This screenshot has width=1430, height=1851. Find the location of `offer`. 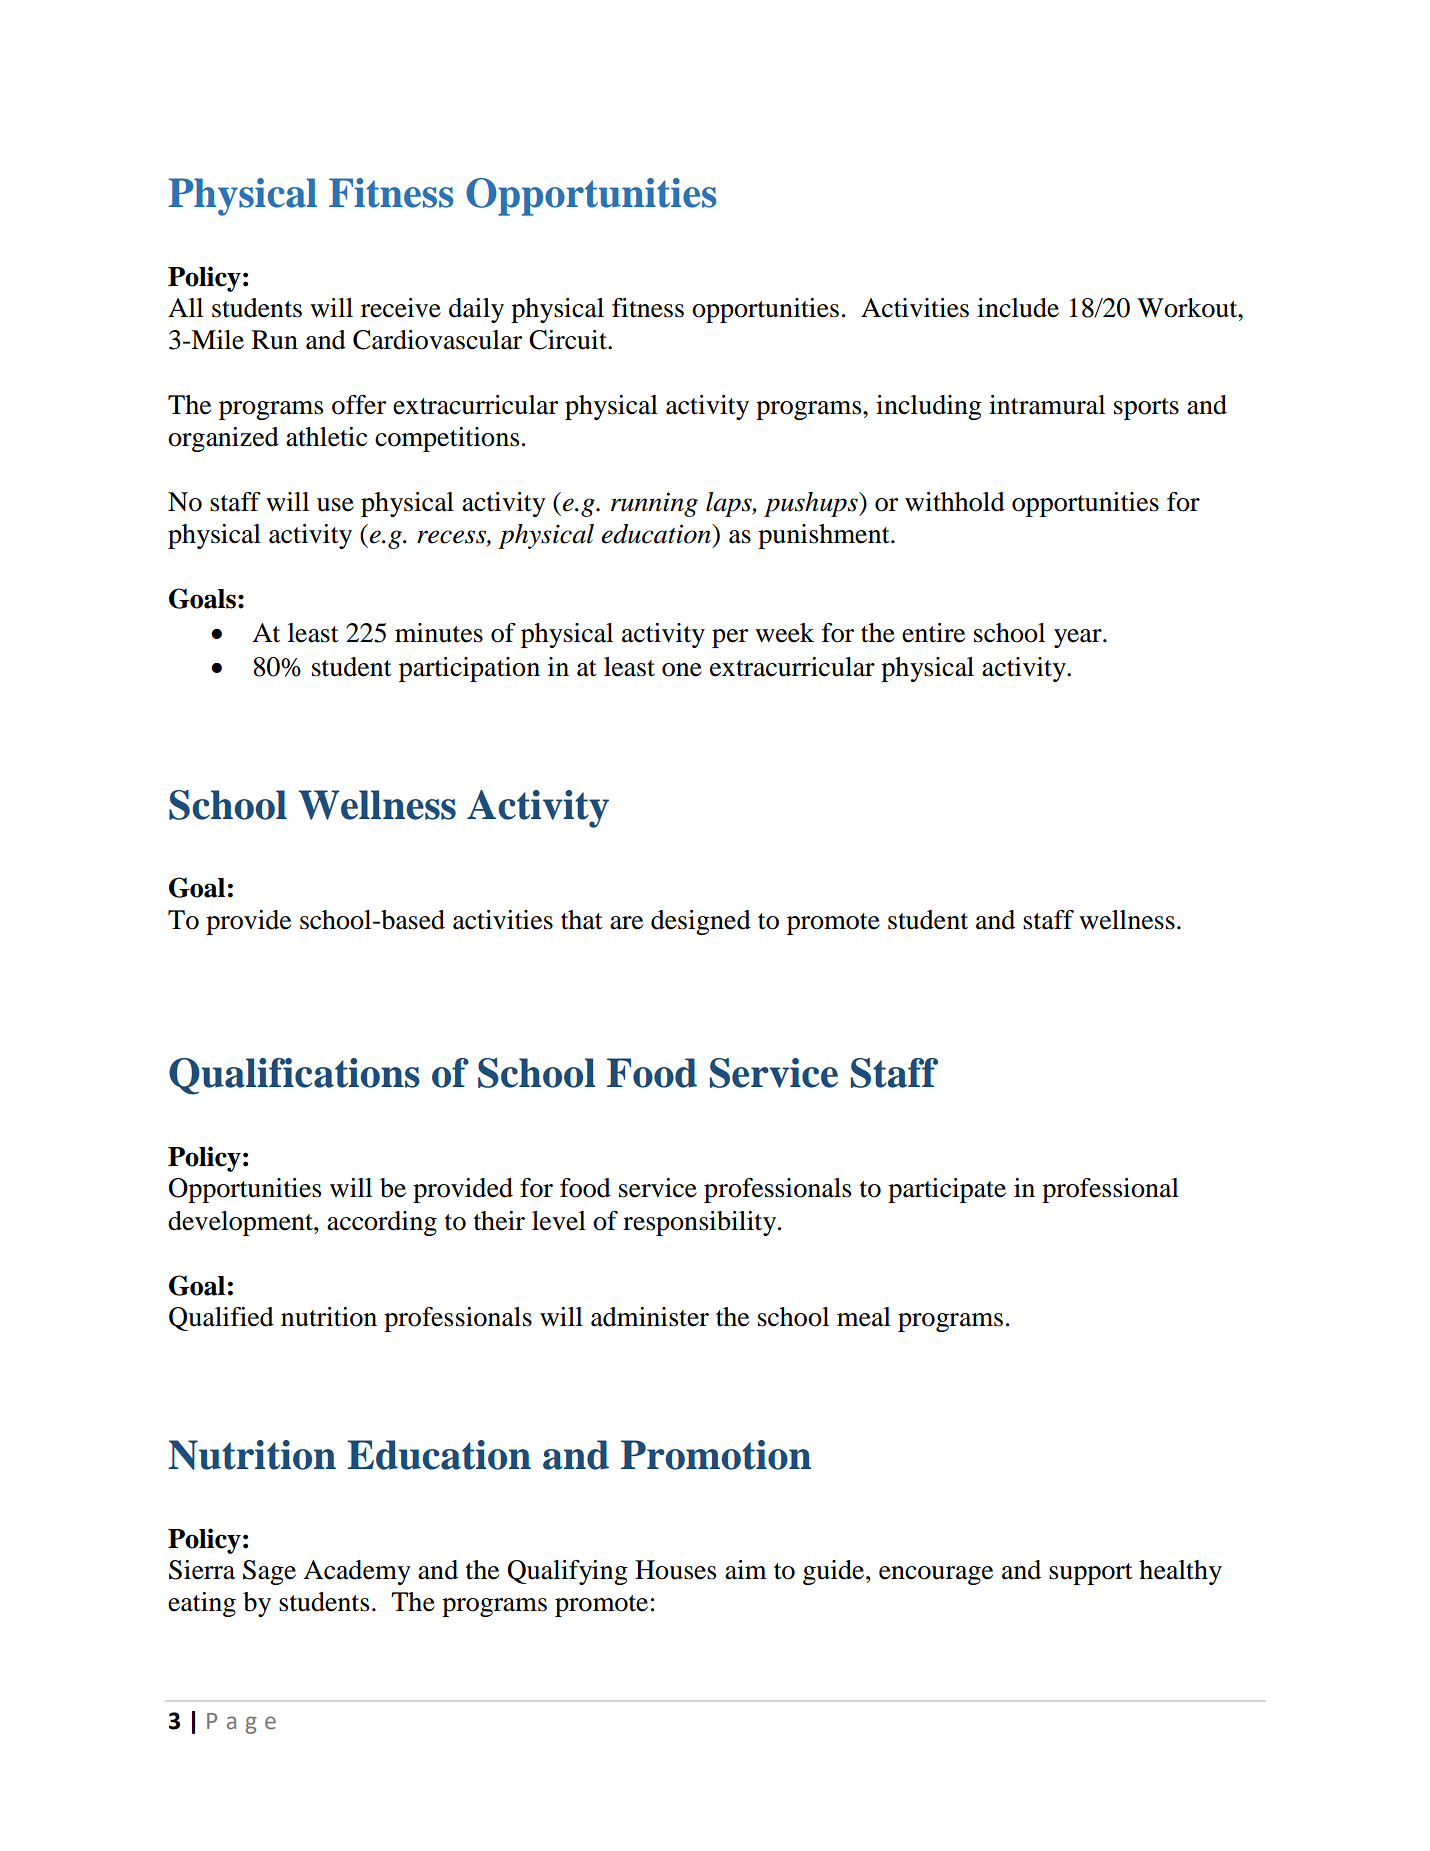

offer is located at coordinates (359, 405).
